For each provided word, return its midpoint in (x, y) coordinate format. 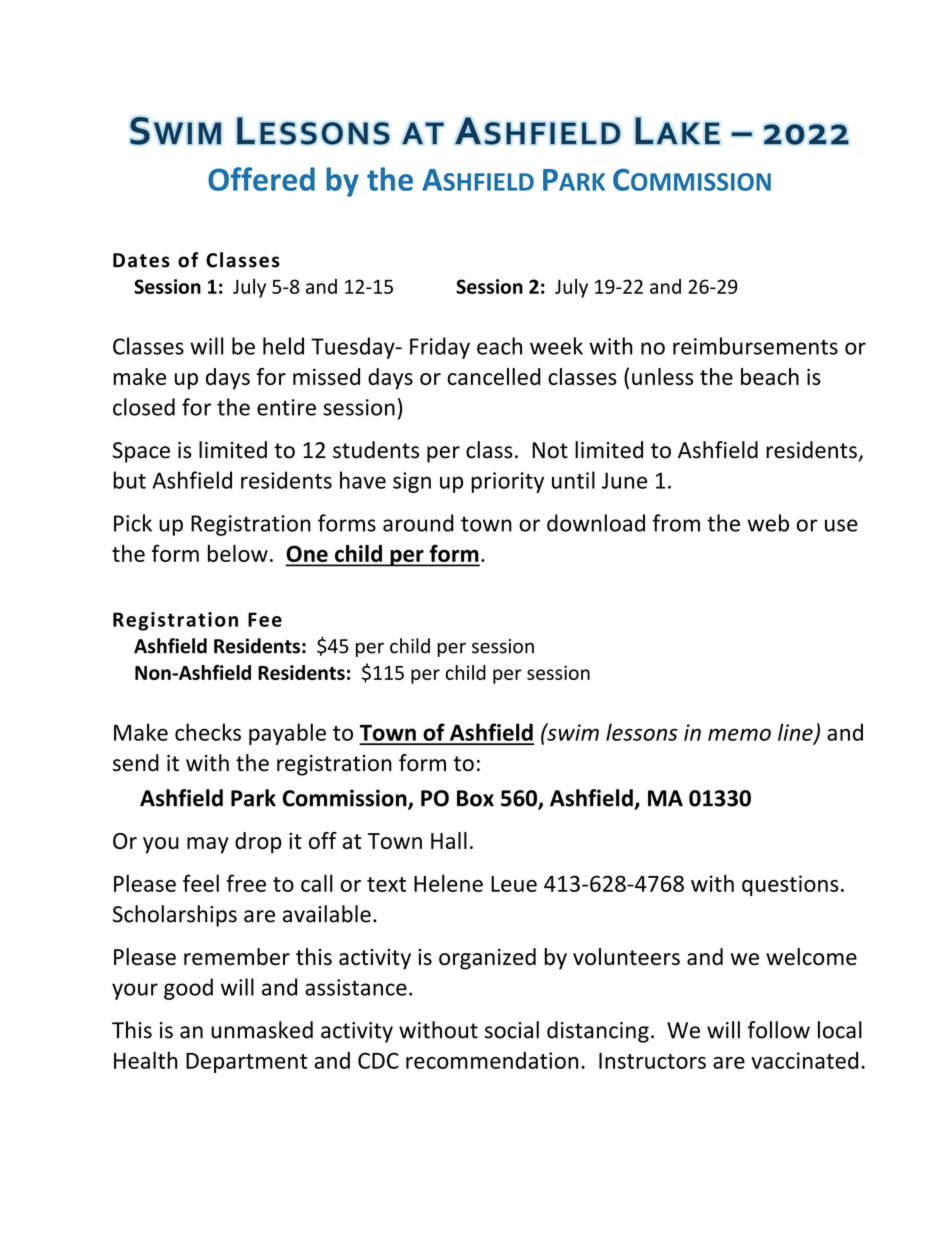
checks (208, 732)
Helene (448, 883)
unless (663, 376)
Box (475, 798)
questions (790, 885)
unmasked (262, 1030)
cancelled (494, 376)
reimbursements (755, 346)
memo (739, 734)
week (556, 346)
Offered (261, 179)
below (238, 553)
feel (201, 883)
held (283, 346)
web (768, 523)
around (418, 523)
